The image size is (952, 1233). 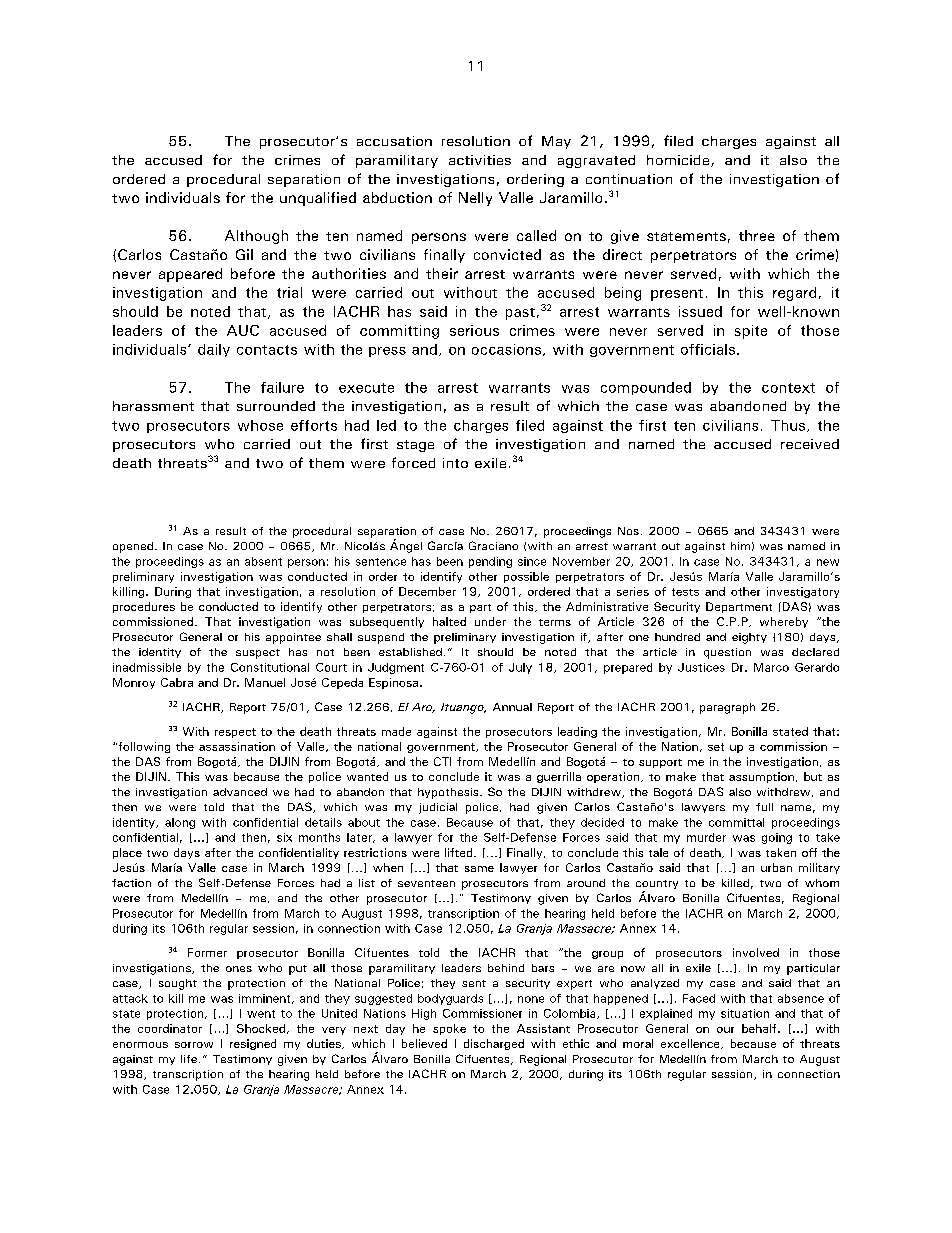 I want to click on situation, so click(x=745, y=1013).
